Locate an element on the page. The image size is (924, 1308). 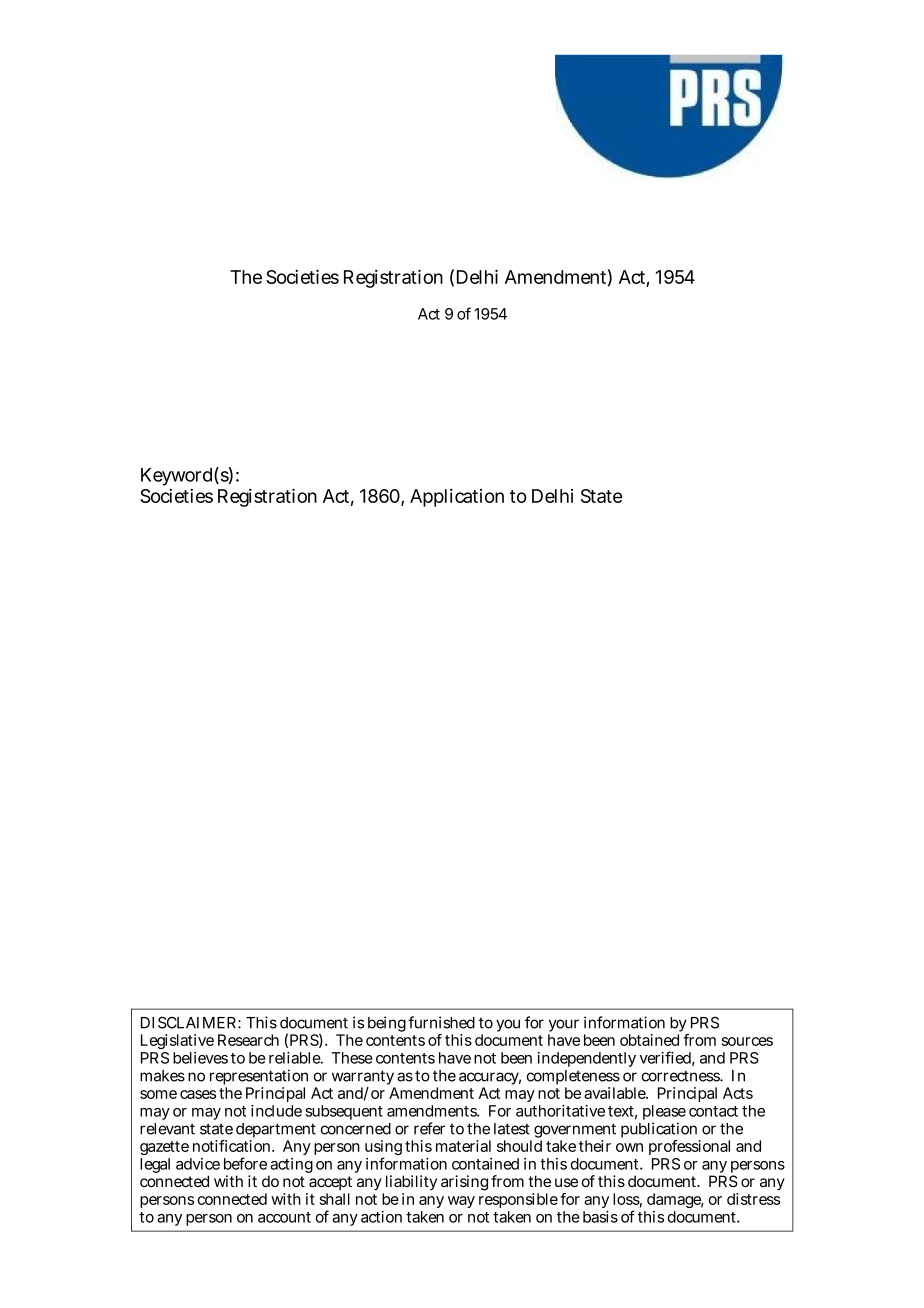
your is located at coordinates (563, 1027).
